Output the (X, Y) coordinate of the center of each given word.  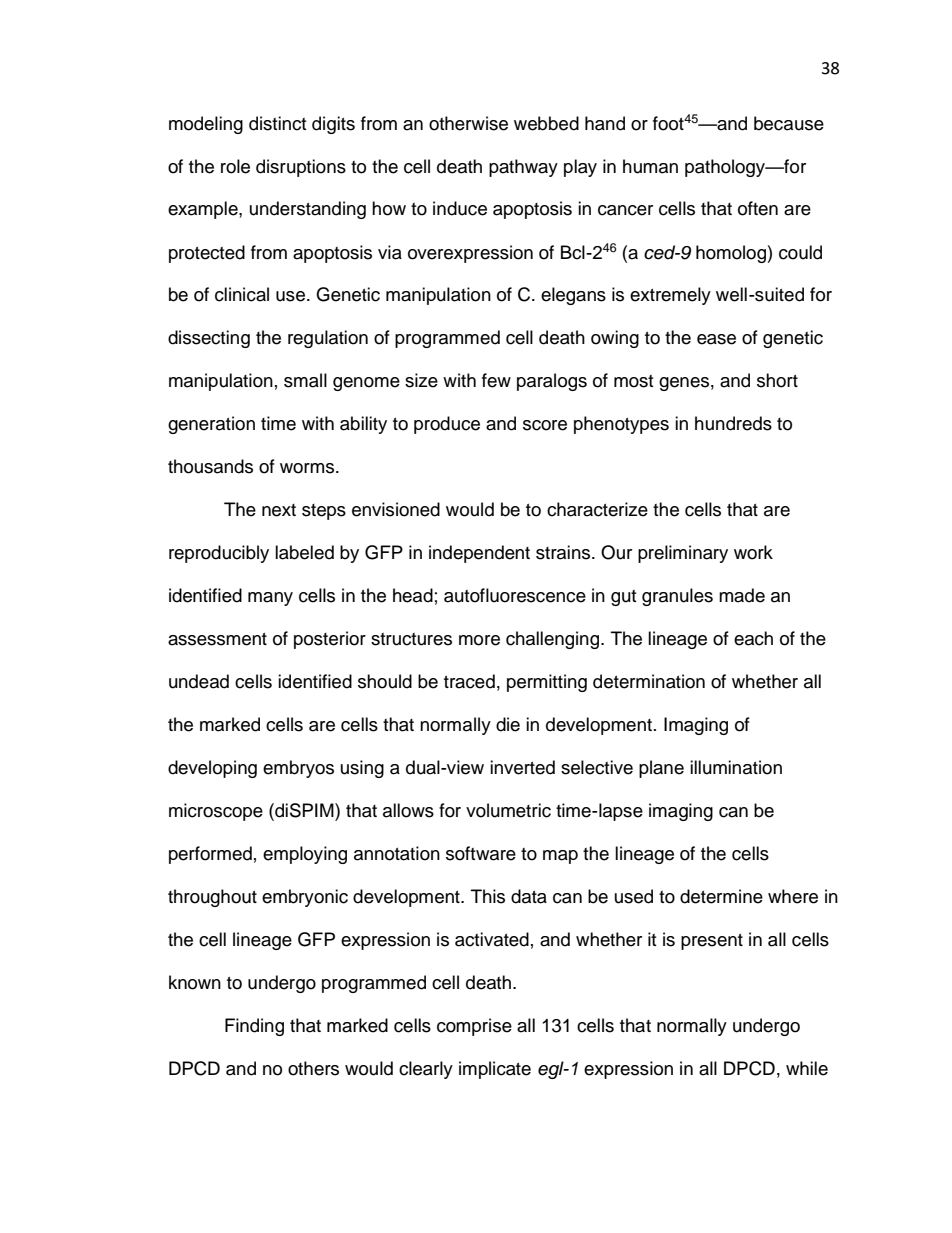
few (496, 380)
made (742, 595)
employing (305, 855)
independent (479, 554)
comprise (474, 1027)
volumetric (508, 810)
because (789, 123)
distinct (277, 123)
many (270, 599)
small (305, 380)
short (777, 380)
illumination (736, 767)
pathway (523, 168)
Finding (254, 1027)
